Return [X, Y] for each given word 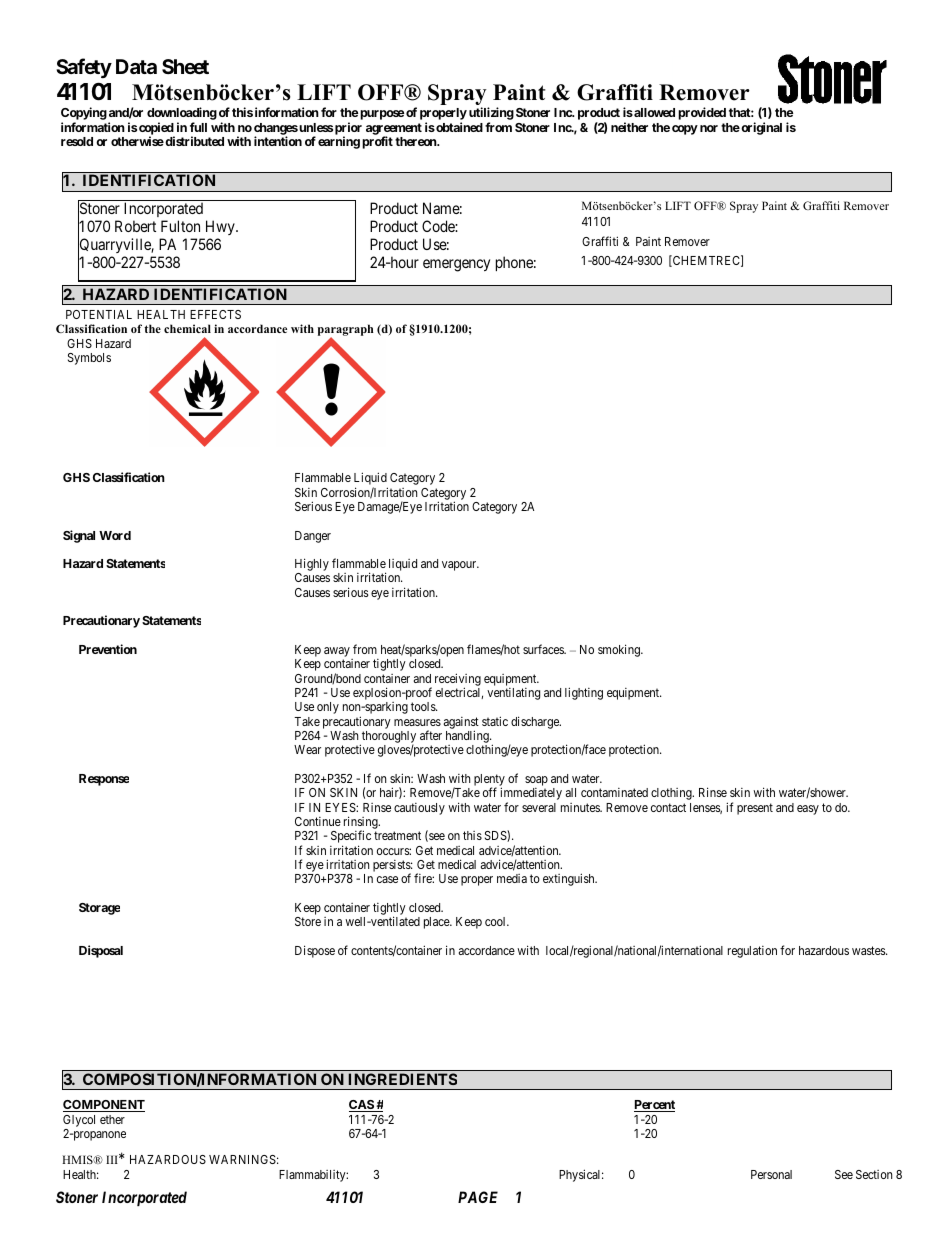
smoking [620, 650]
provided [702, 113]
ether [112, 1119]
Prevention [108, 649]
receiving [458, 680]
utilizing [491, 115]
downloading [182, 115]
